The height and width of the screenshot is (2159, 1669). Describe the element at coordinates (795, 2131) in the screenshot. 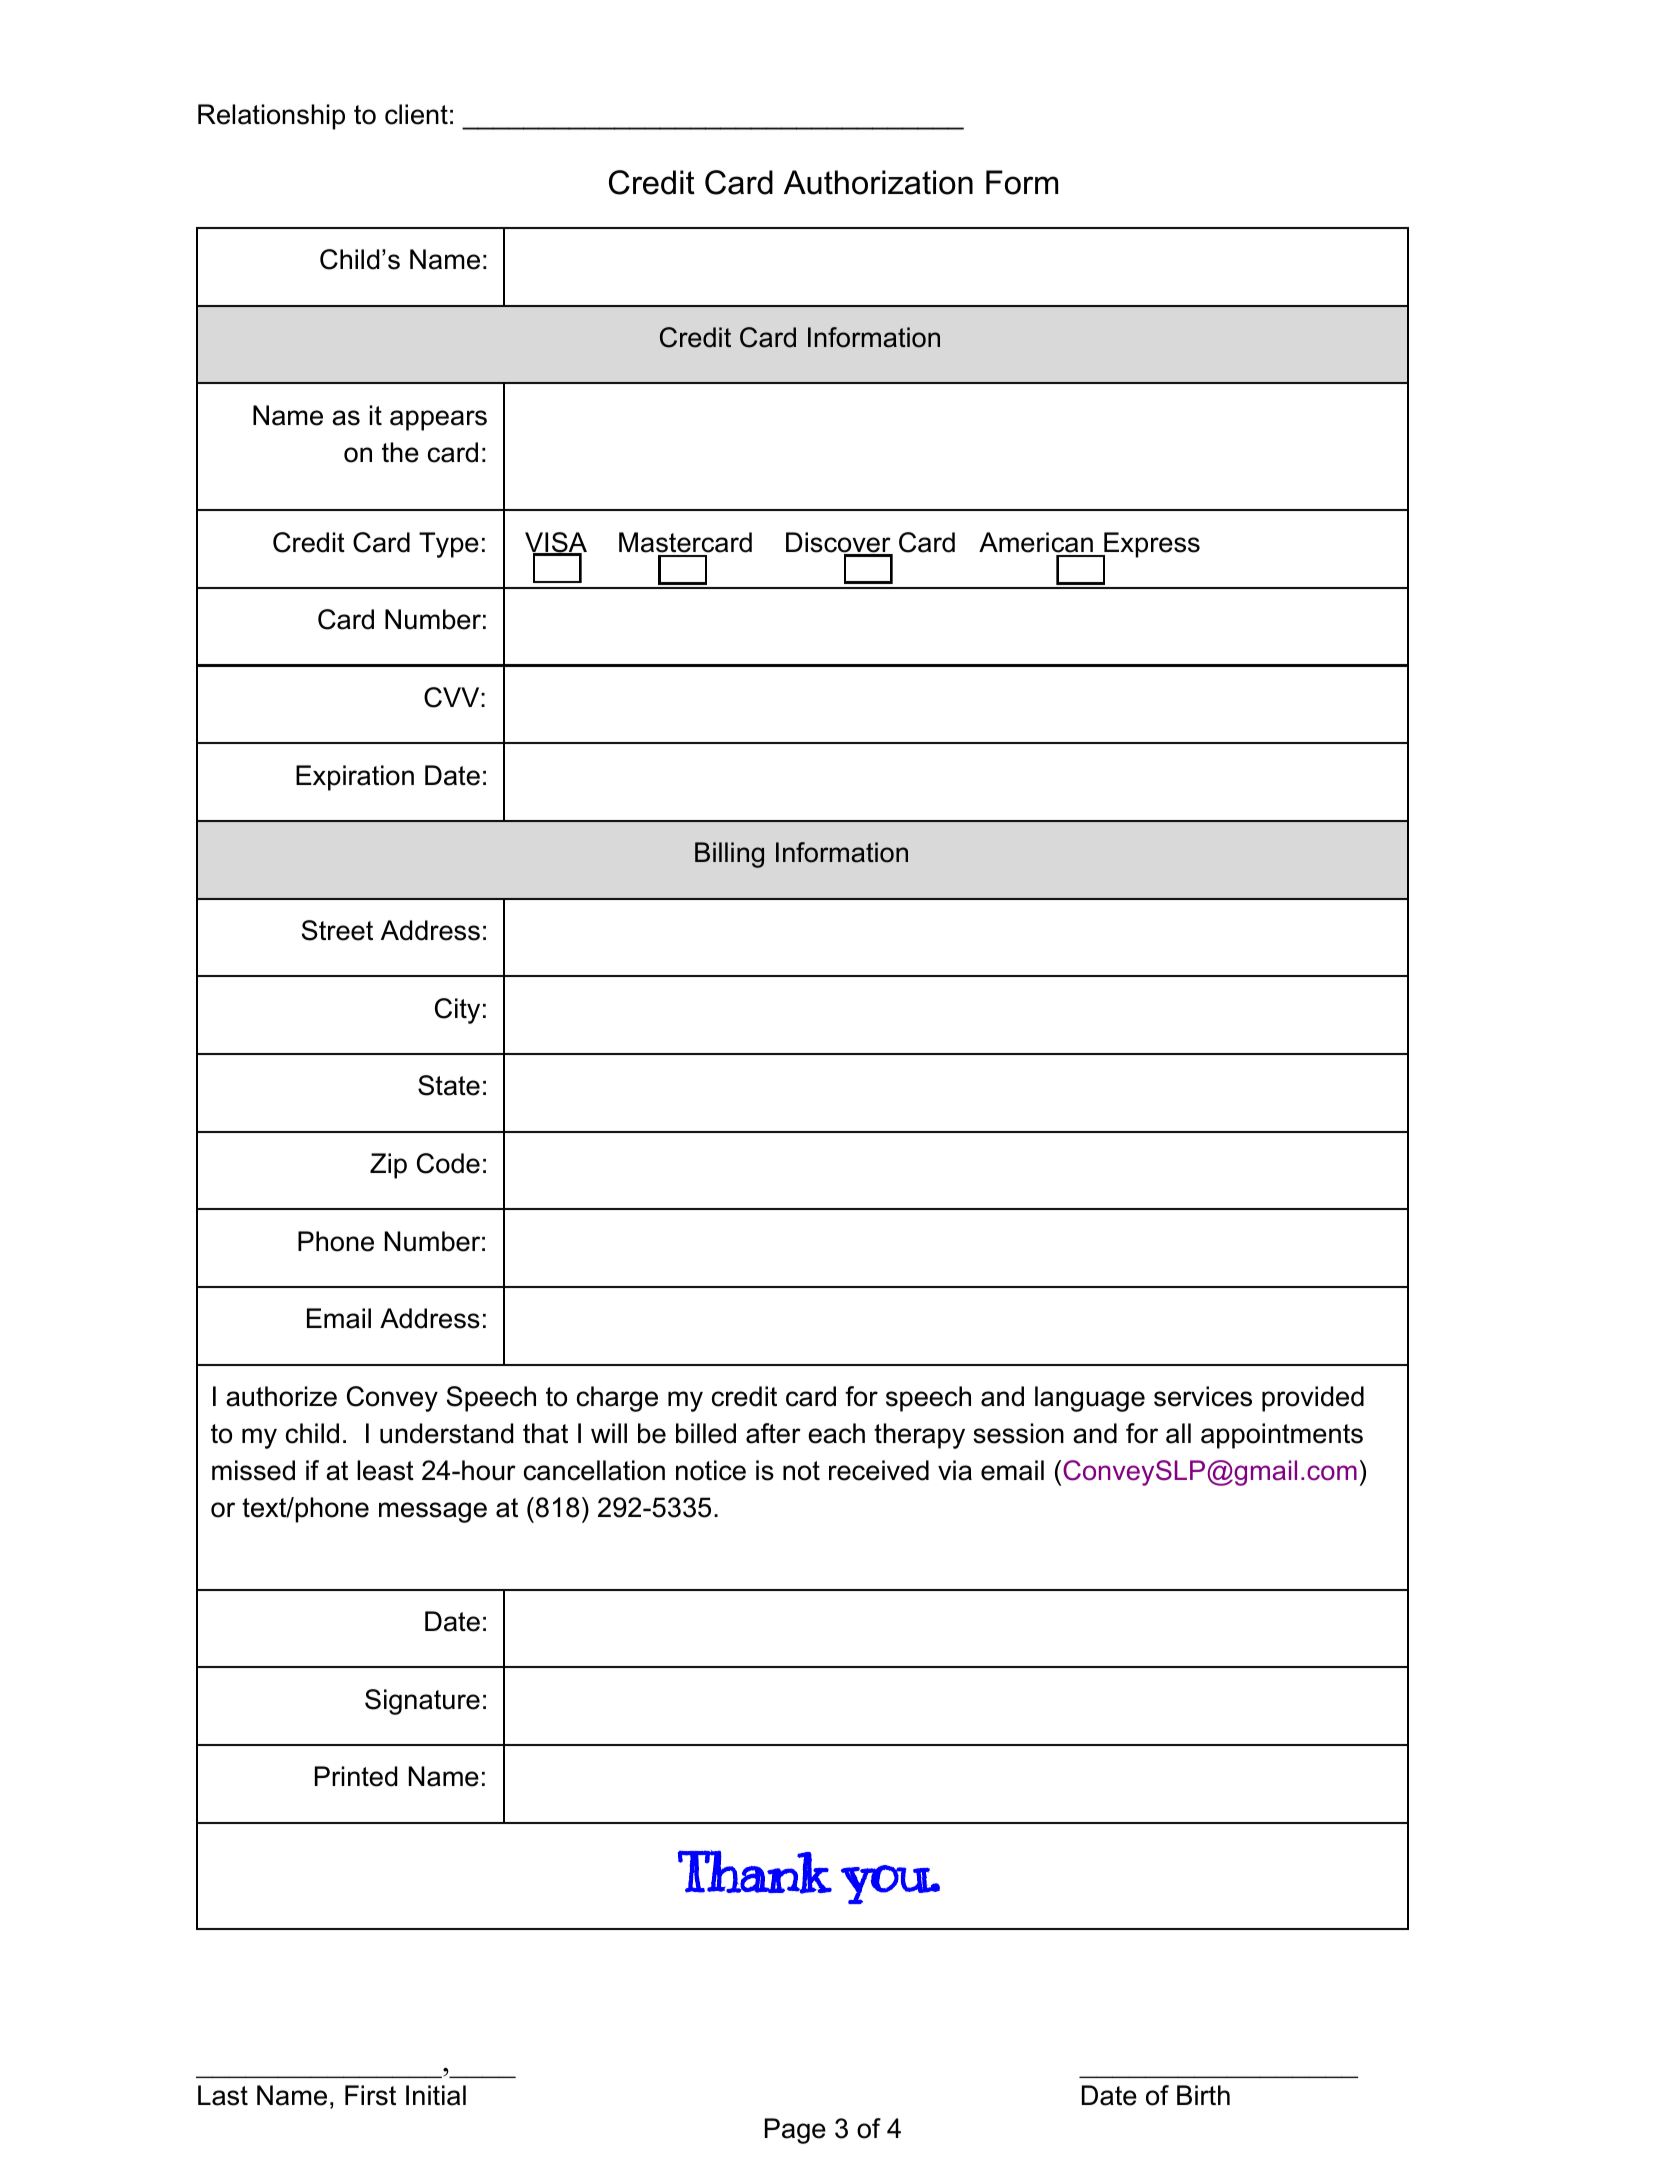

I see `Page` at that location.
